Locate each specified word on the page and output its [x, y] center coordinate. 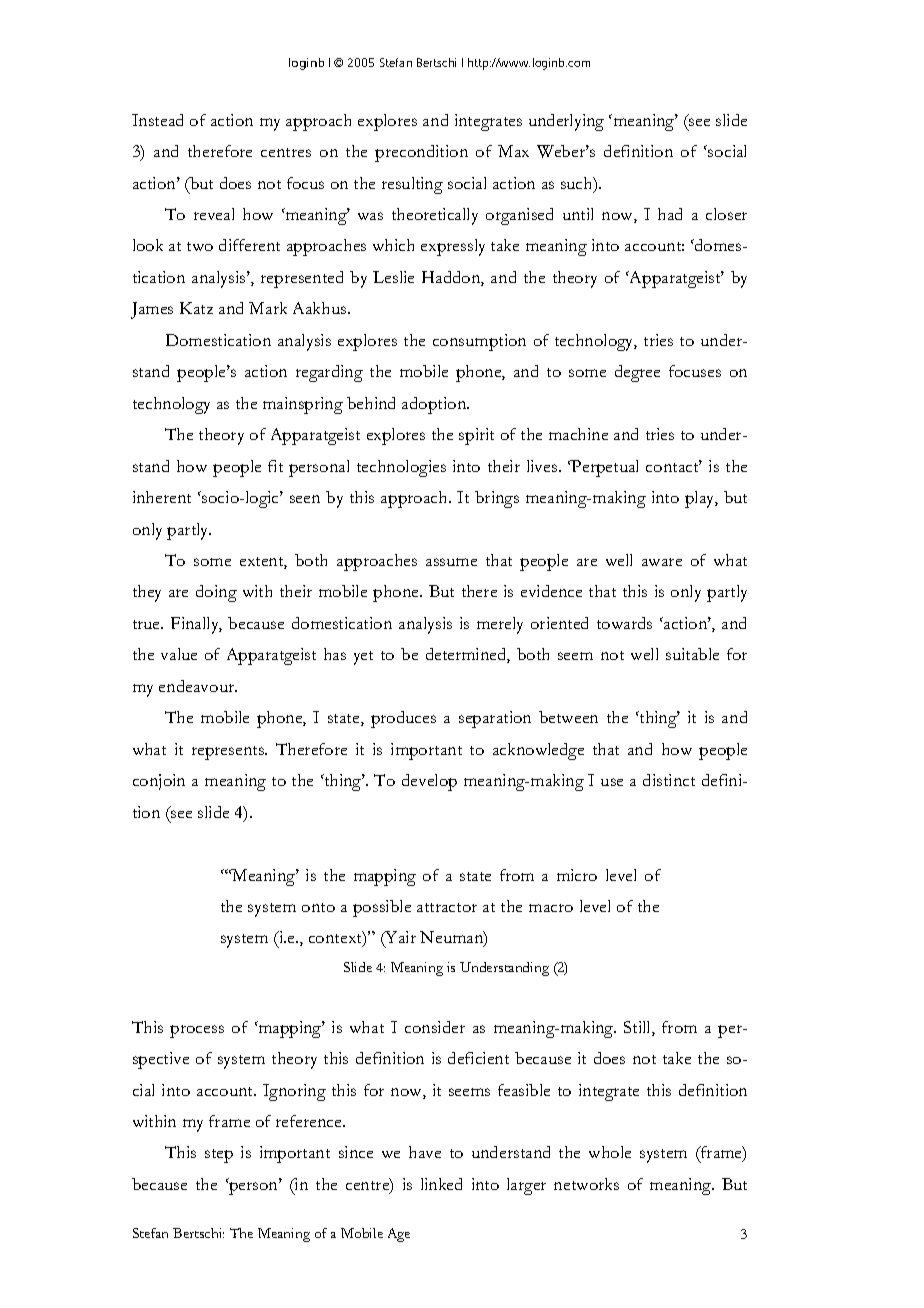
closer [726, 214]
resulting [412, 185]
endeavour [198, 686]
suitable [692, 654]
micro [577, 875]
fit [275, 466]
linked [441, 1184]
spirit [476, 436]
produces [403, 719]
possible [382, 908]
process [197, 1031]
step [219, 1156]
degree [637, 373]
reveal [214, 214]
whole [610, 1152]
